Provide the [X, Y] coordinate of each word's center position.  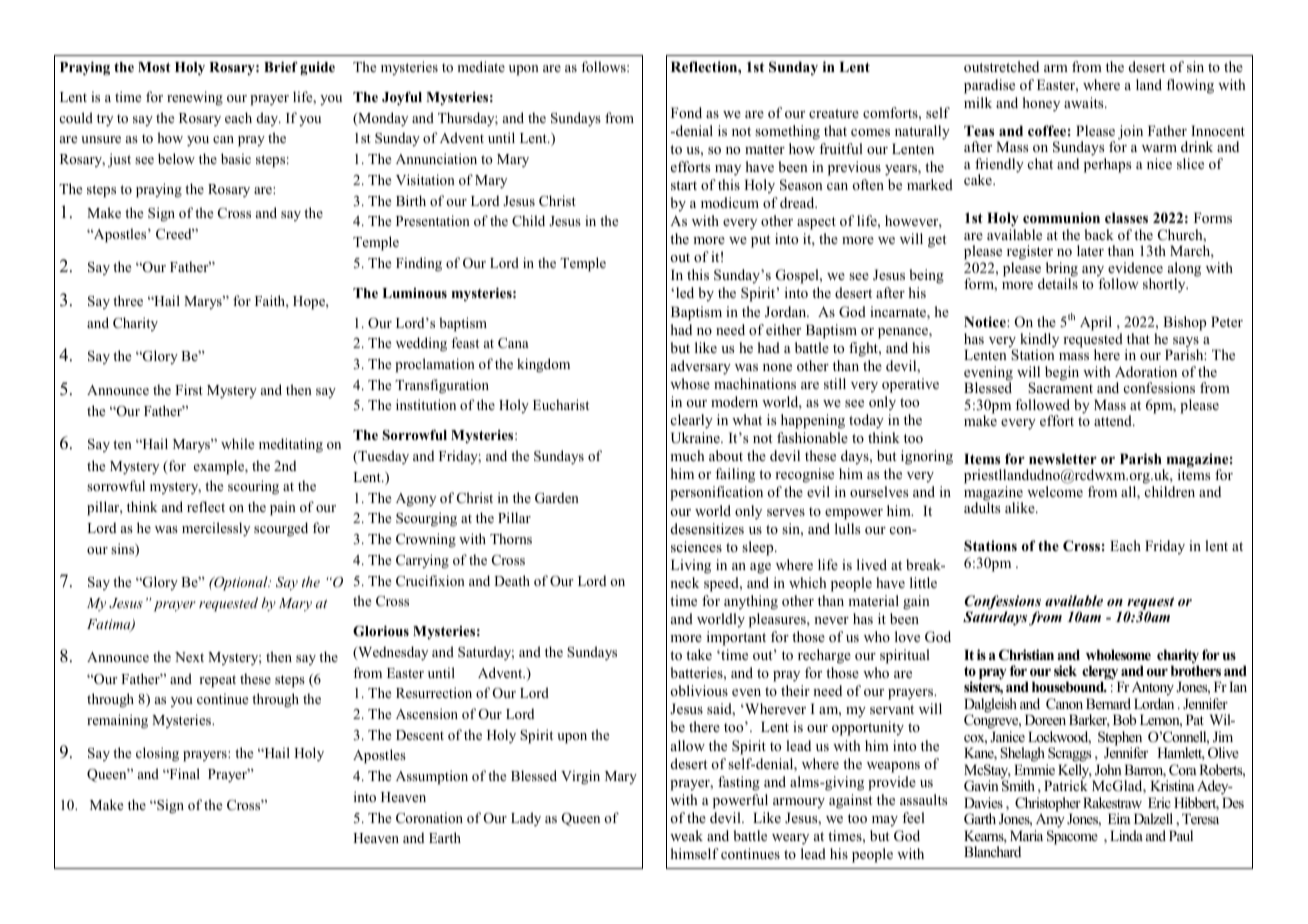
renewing [195, 98]
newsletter [1063, 458]
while [237, 443]
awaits [1085, 102]
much [687, 455]
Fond [686, 112]
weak [686, 835]
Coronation [429, 818]
